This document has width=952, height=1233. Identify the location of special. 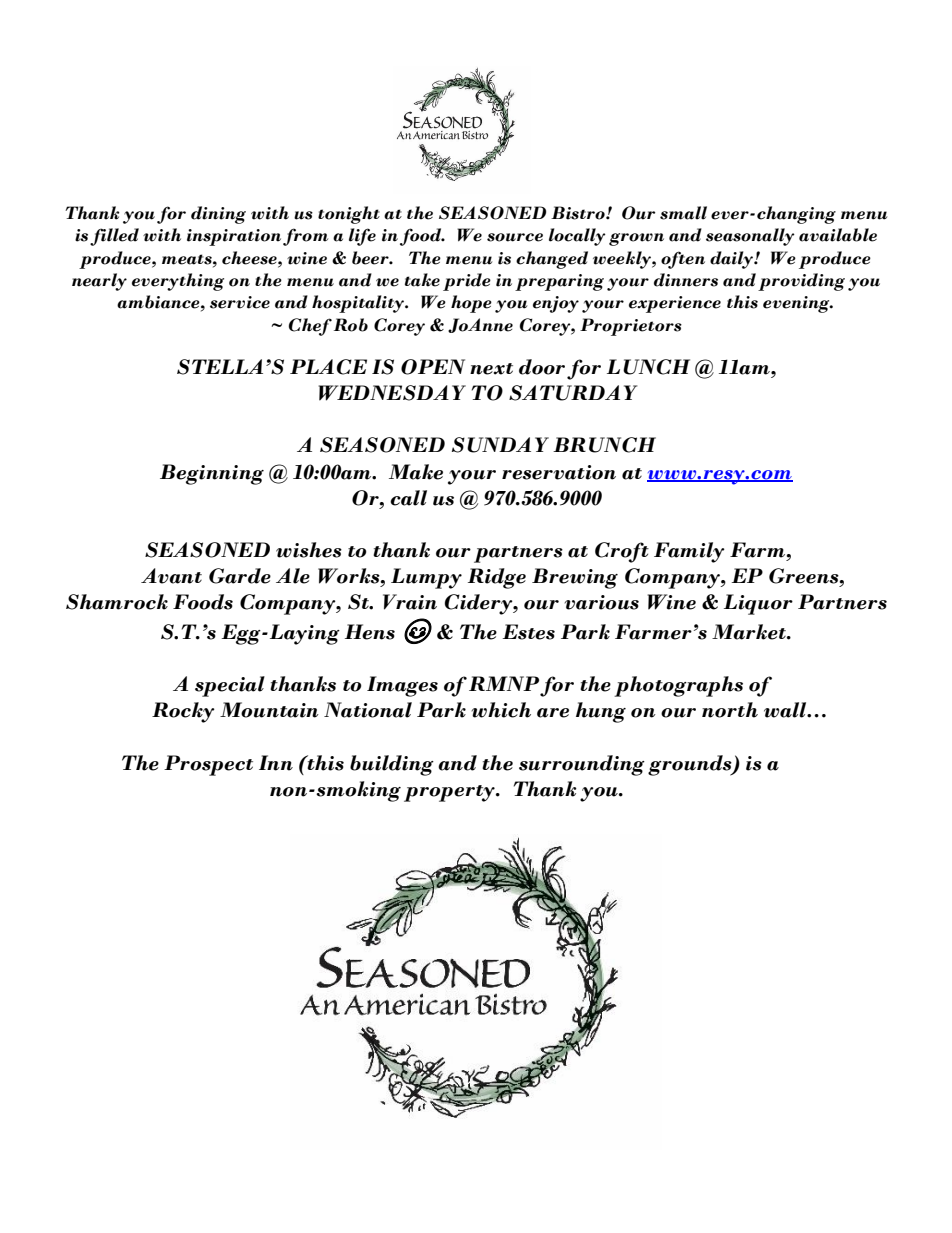
(230, 686).
